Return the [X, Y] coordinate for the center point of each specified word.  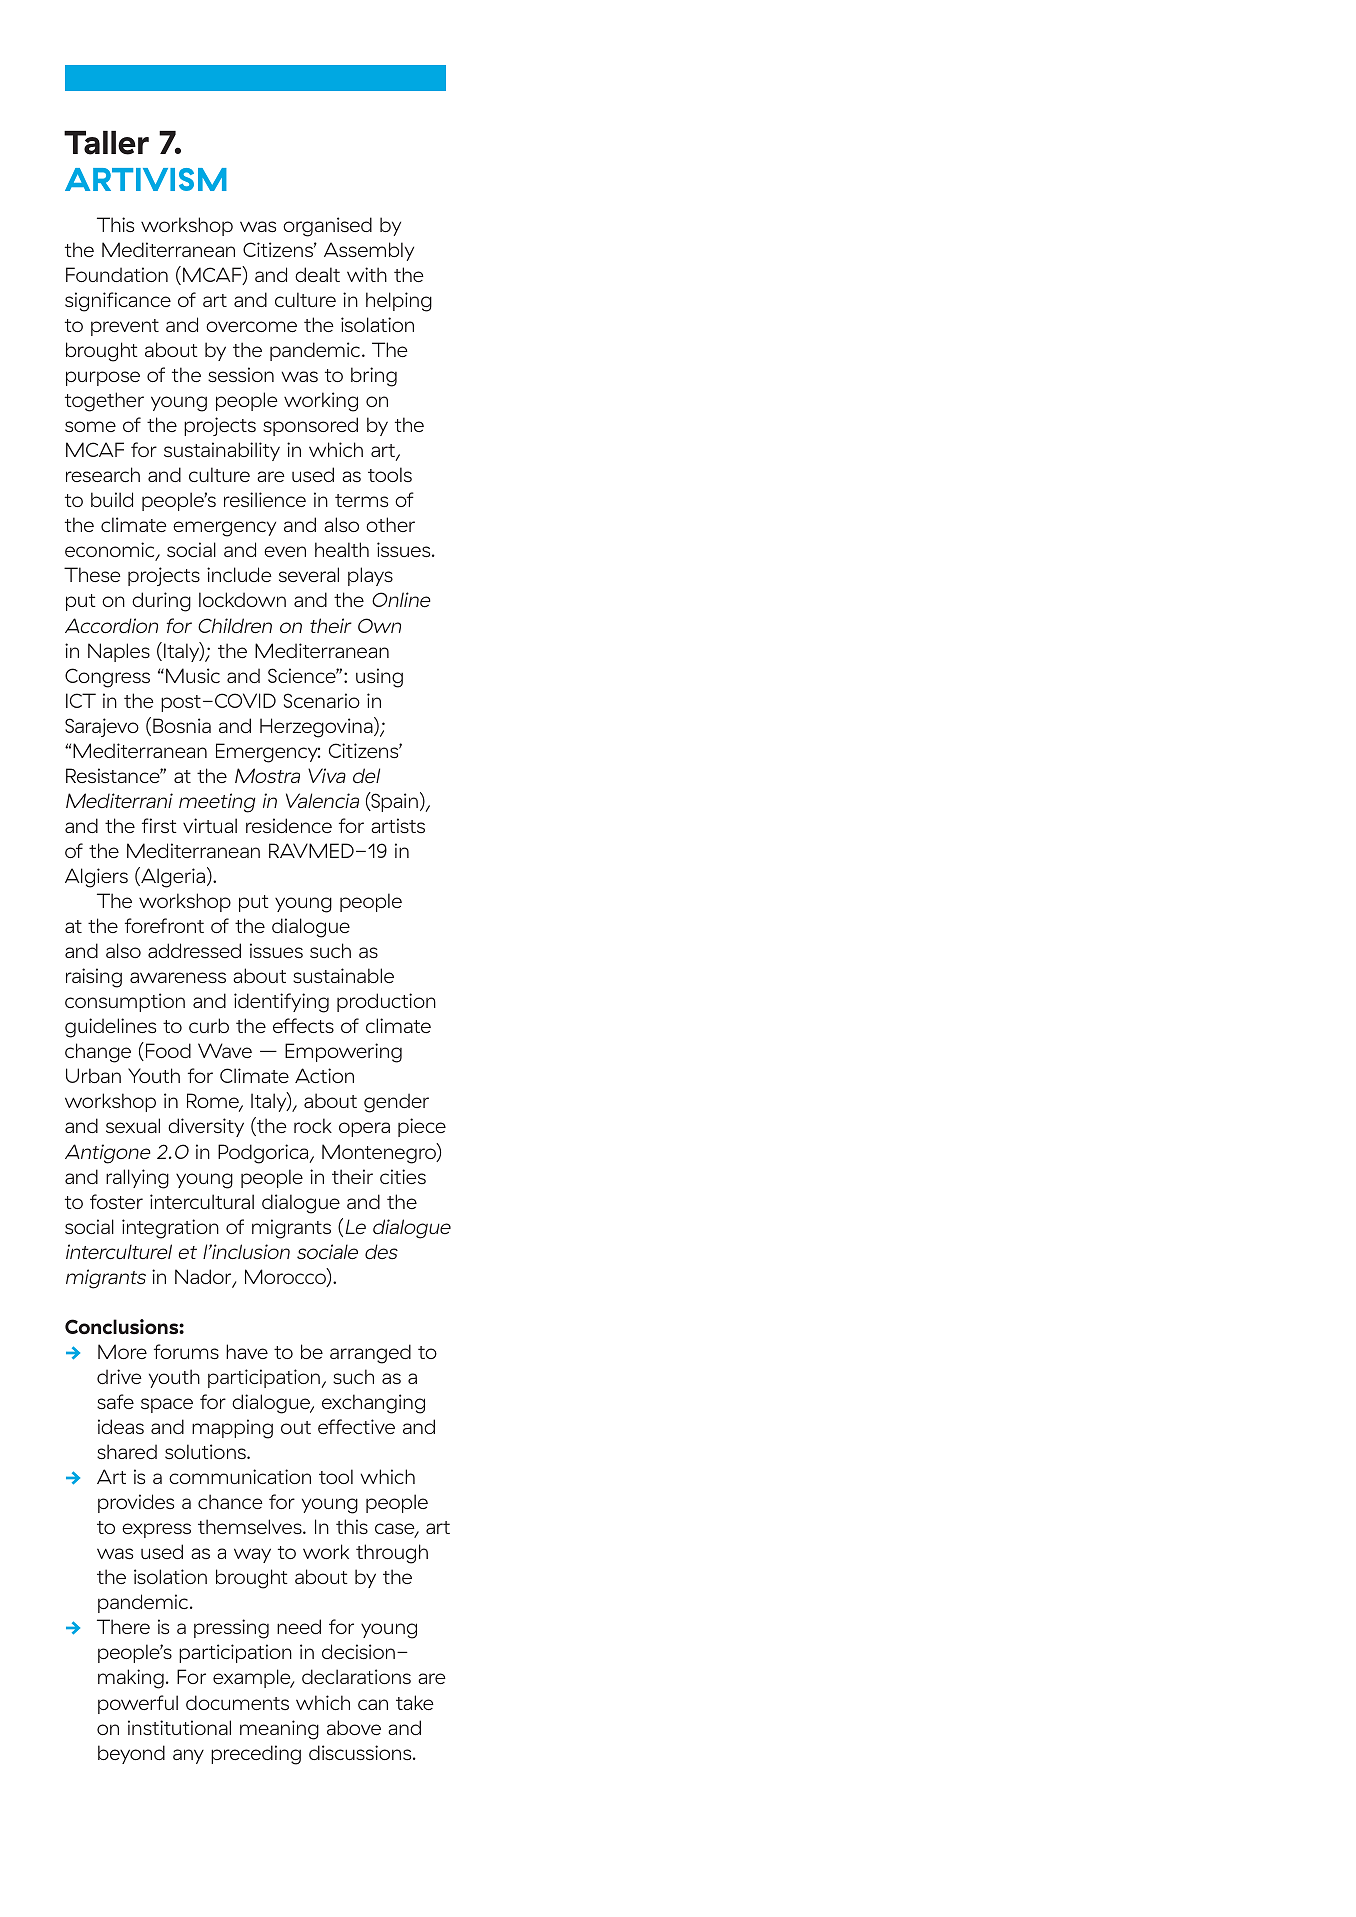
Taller [106, 143]
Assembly [369, 251]
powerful [138, 1704]
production [386, 1002]
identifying [281, 1003]
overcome [251, 326]
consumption [125, 1002]
